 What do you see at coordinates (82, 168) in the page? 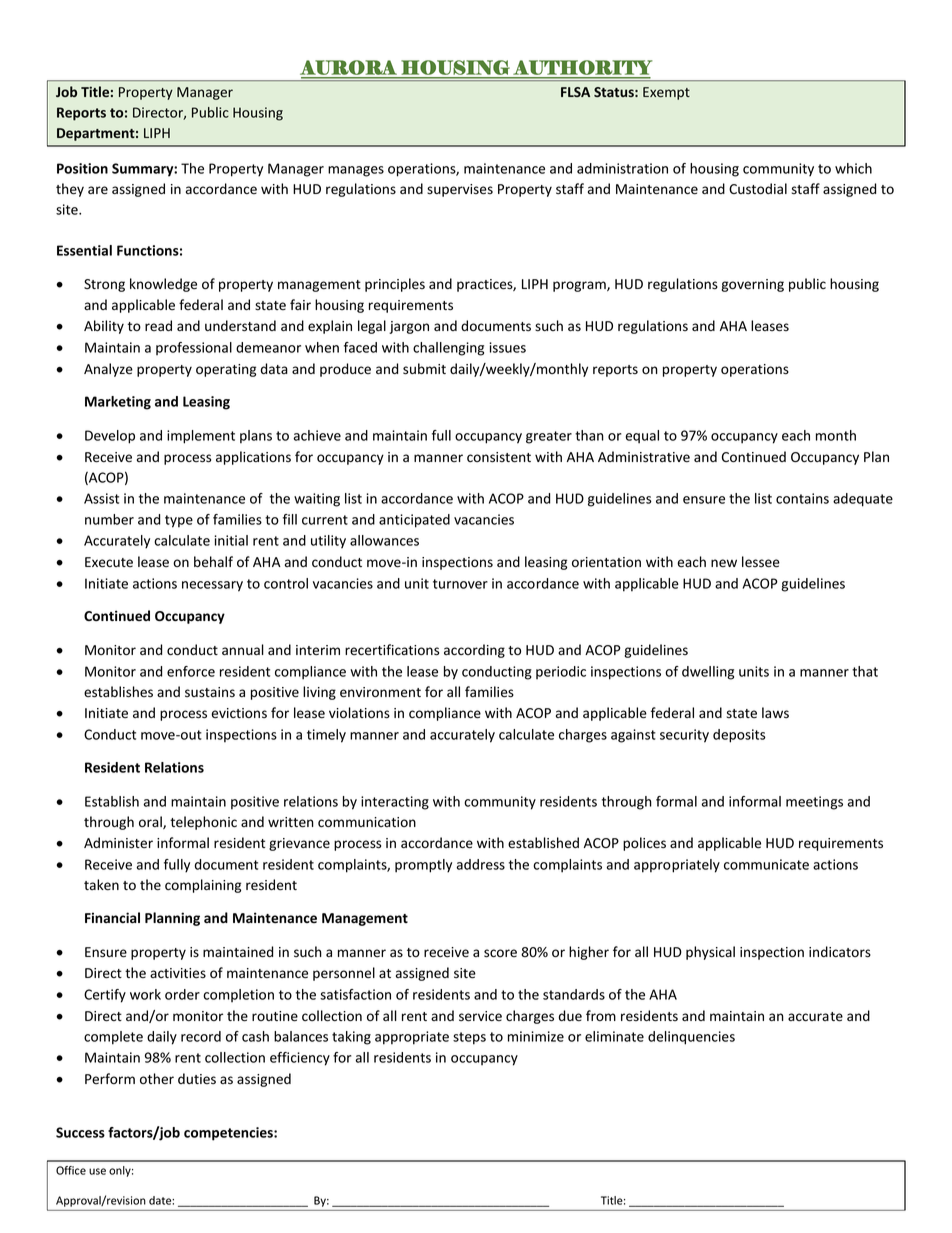
I see `Position` at bounding box center [82, 168].
